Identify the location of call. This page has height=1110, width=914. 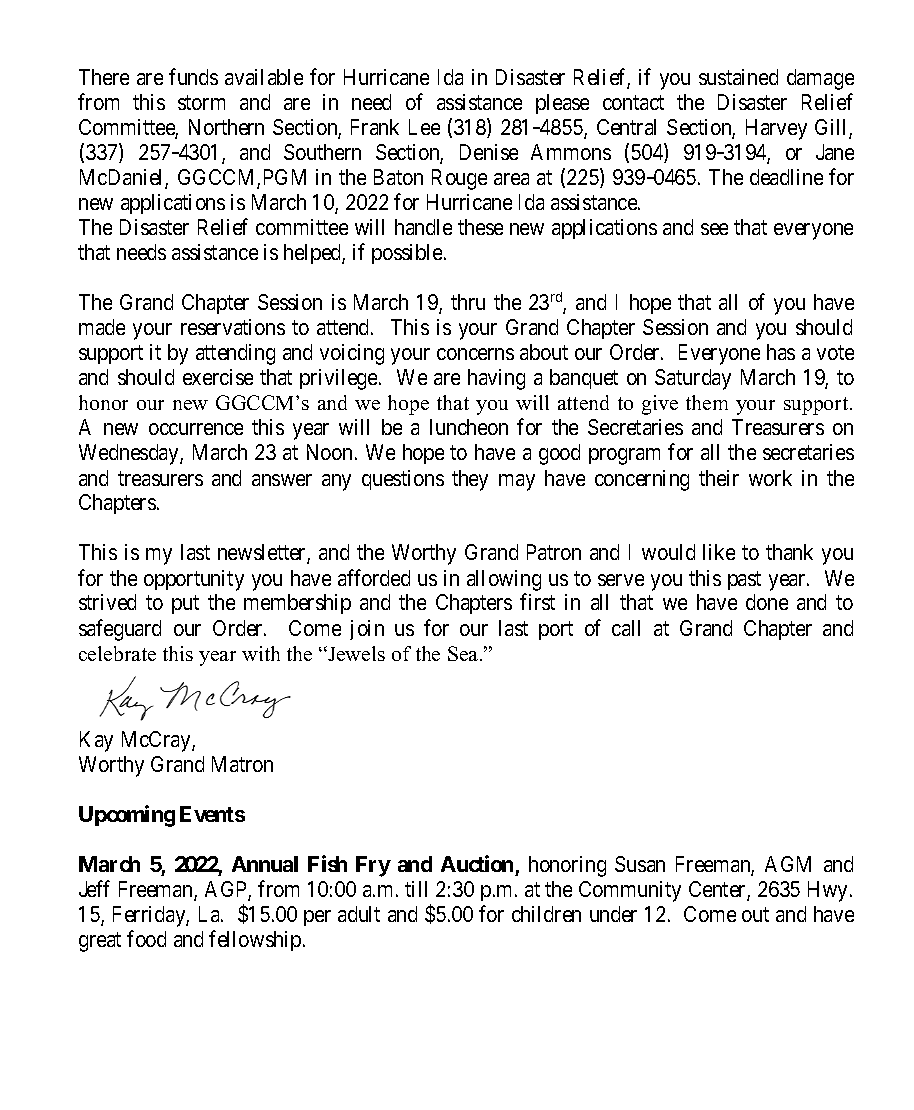
(626, 628).
